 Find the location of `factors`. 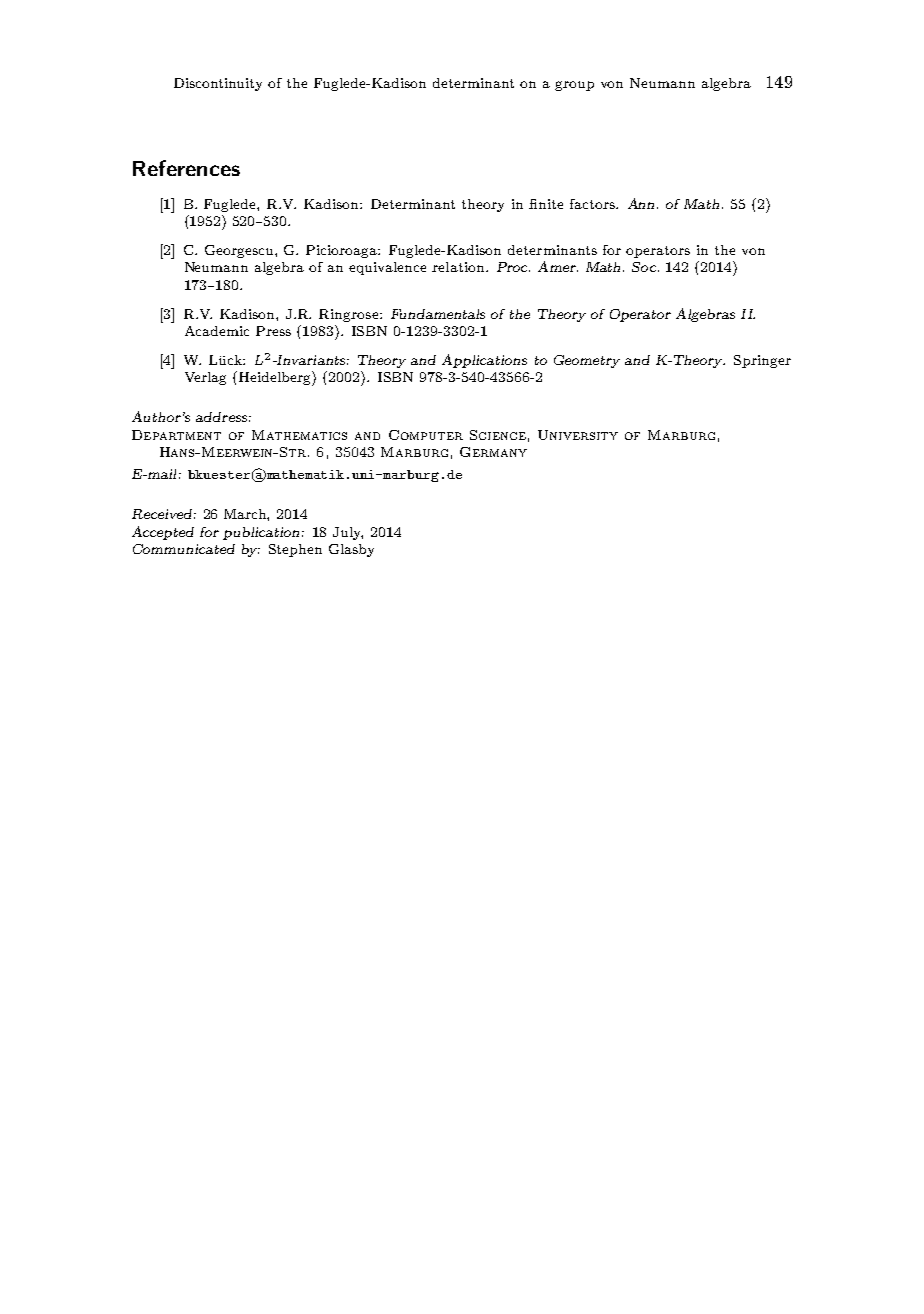

factors is located at coordinates (593, 204).
